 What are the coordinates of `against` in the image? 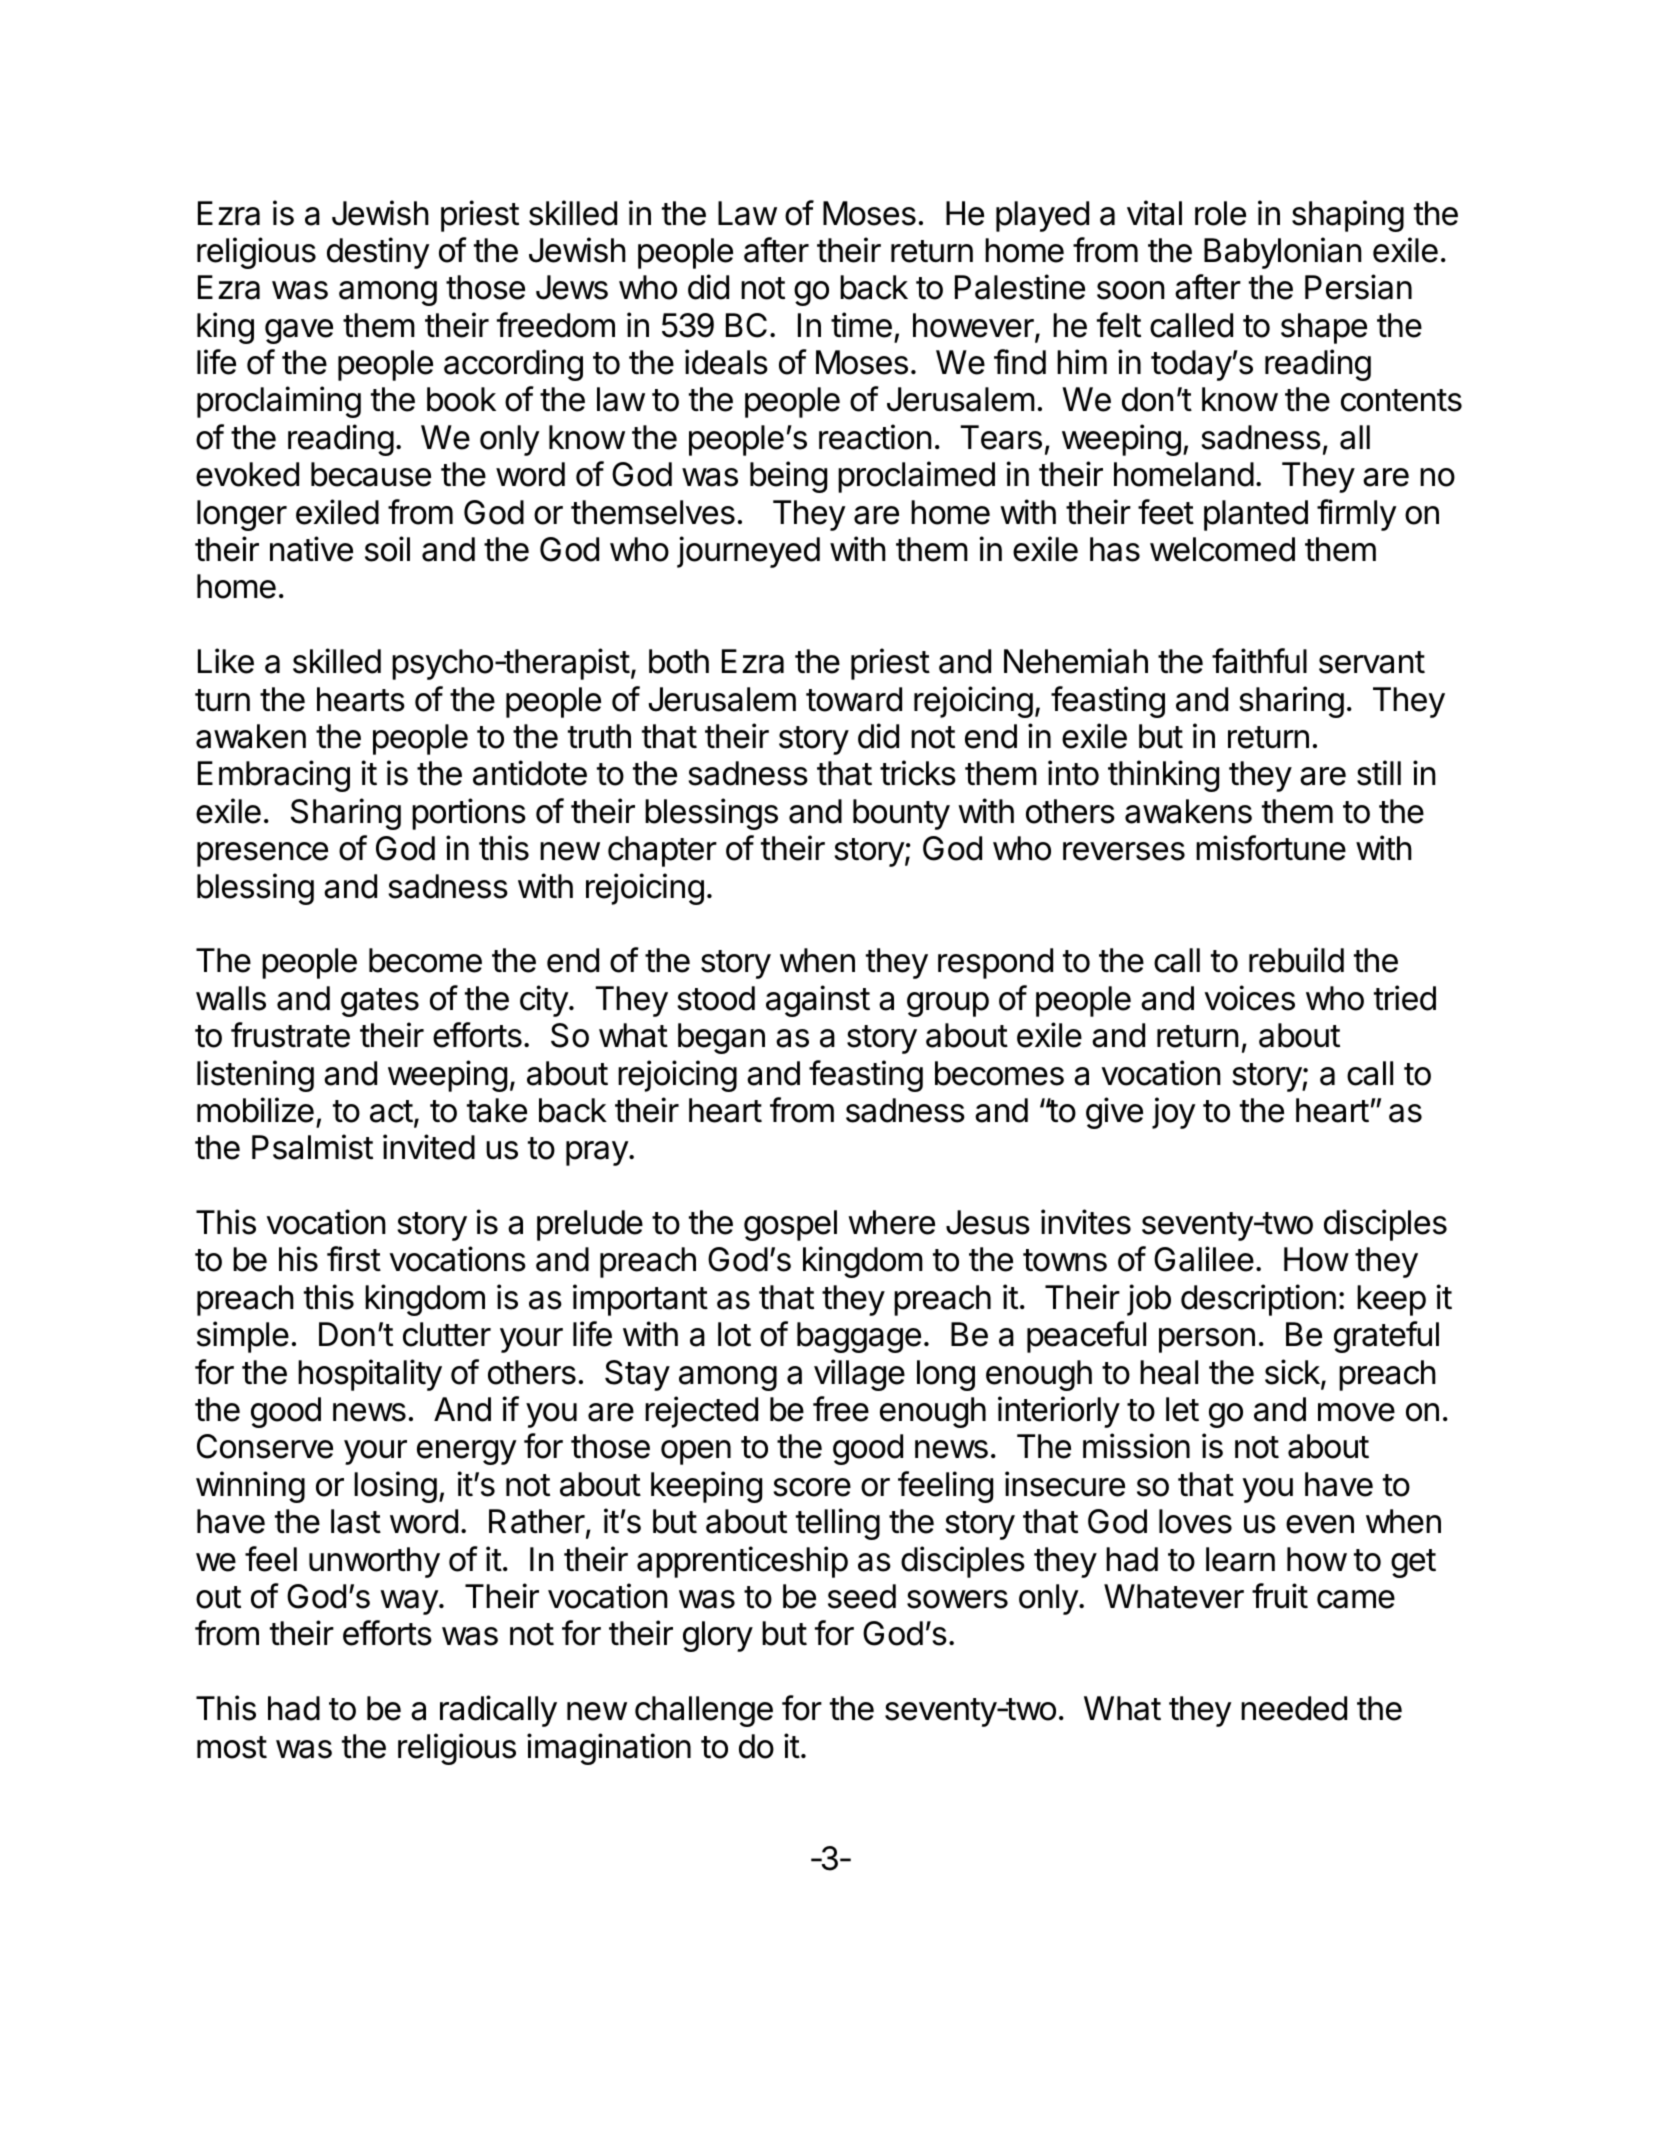 It's located at (818, 1001).
